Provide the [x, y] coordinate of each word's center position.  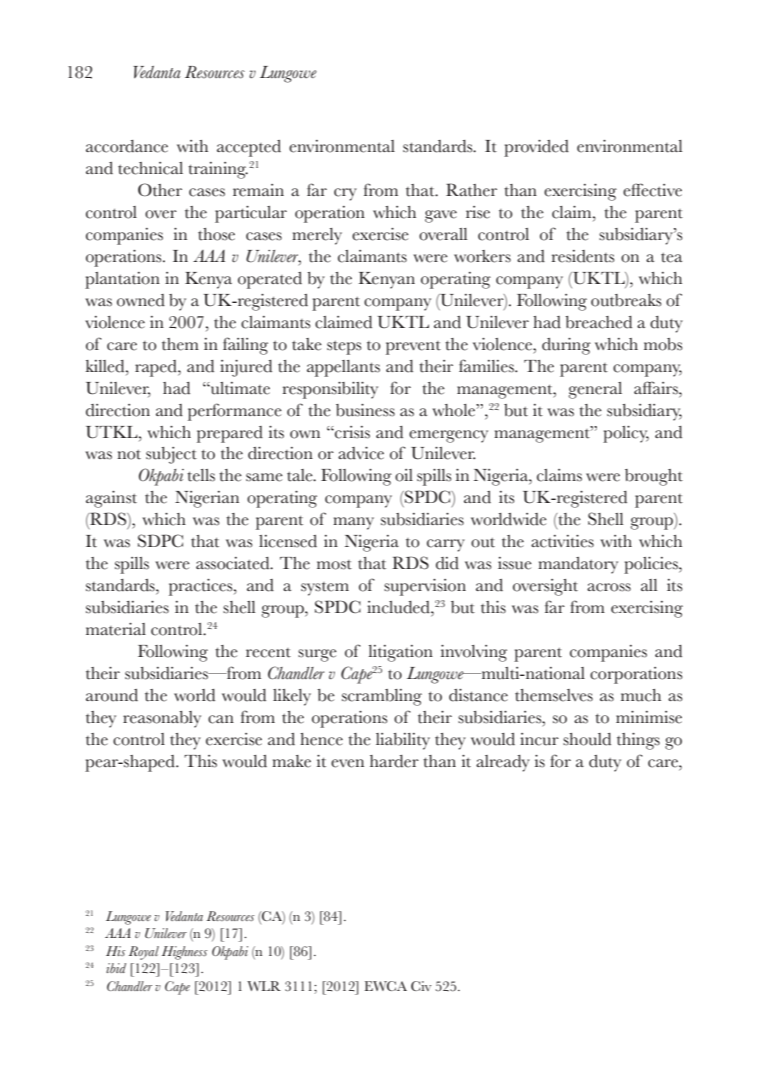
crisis [351, 432]
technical [150, 168]
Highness [184, 953]
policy [626, 434]
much [641, 695]
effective [652, 190]
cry [345, 194]
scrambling [382, 697]
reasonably [162, 719]
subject [171, 455]
